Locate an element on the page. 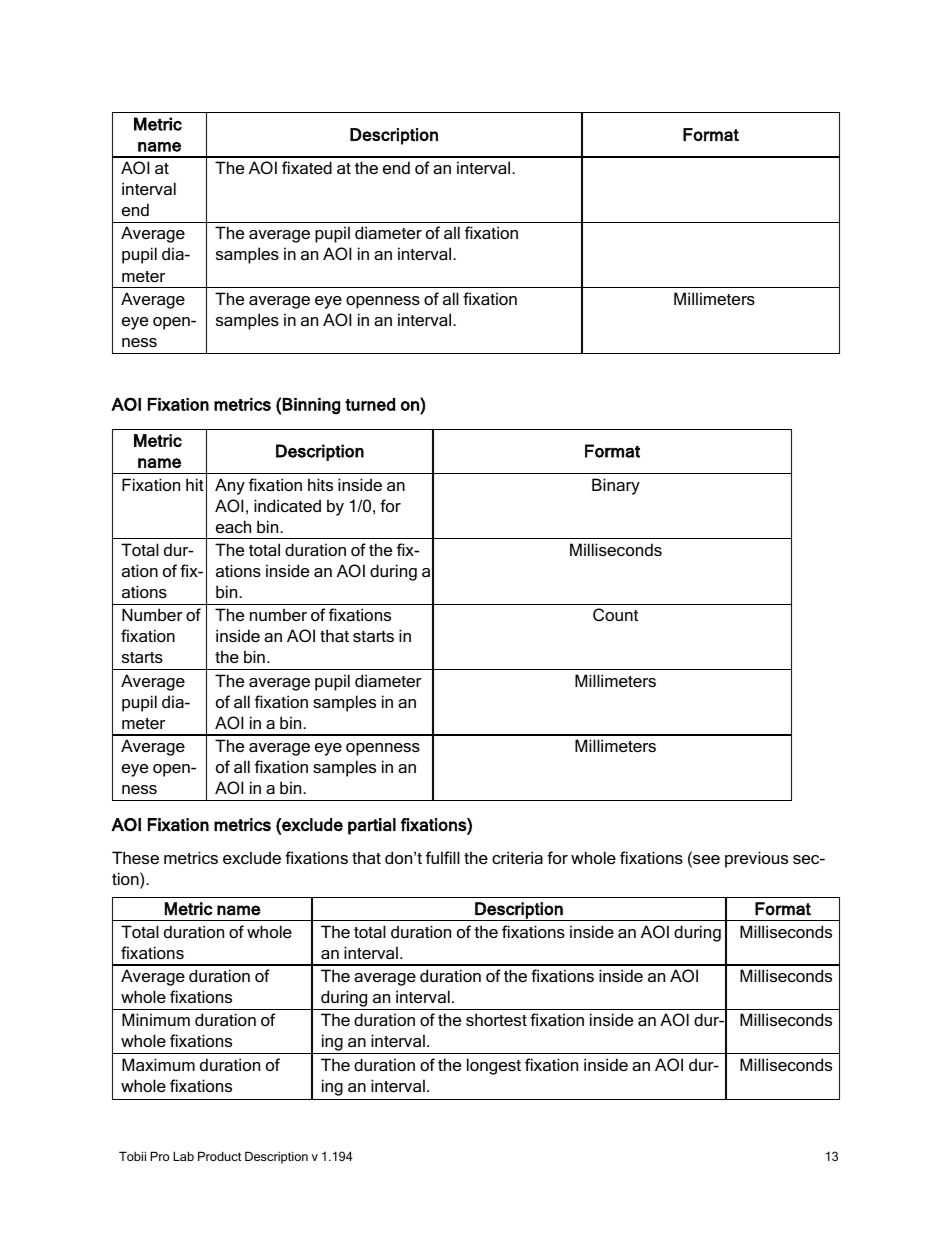 The height and width of the image is (1233, 952). Binary is located at coordinates (616, 486).
